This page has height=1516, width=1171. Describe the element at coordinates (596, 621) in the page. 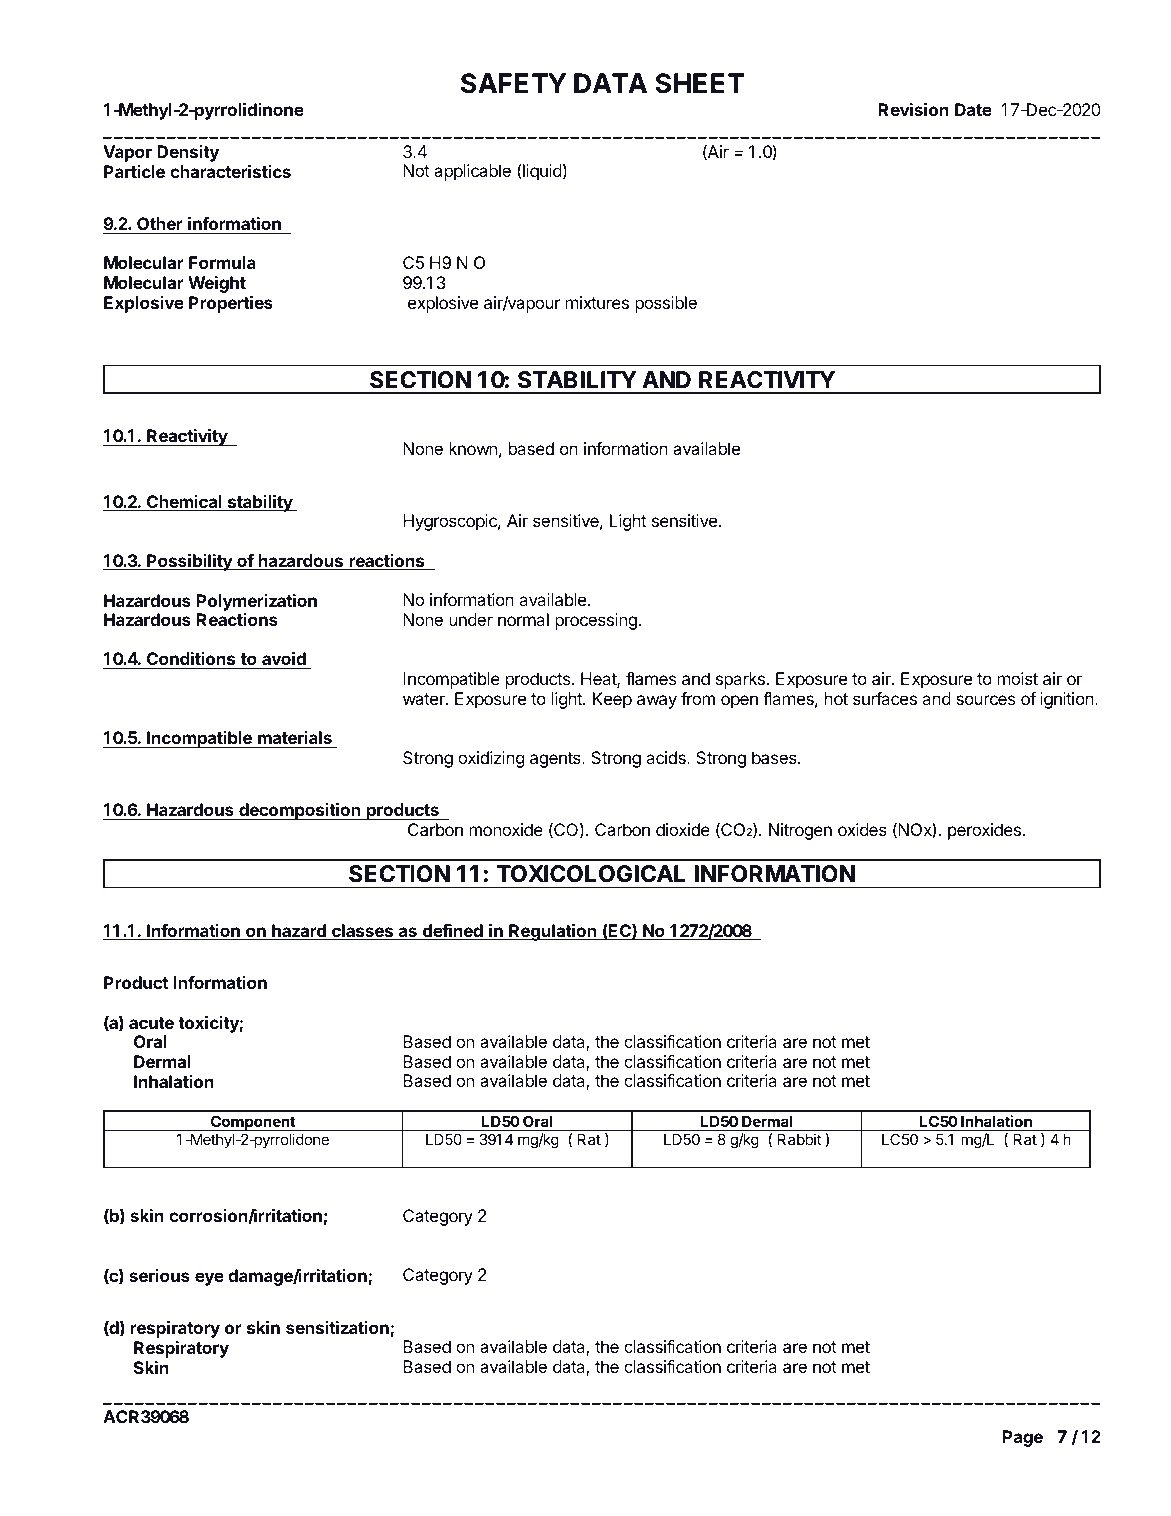

I see `processing` at that location.
